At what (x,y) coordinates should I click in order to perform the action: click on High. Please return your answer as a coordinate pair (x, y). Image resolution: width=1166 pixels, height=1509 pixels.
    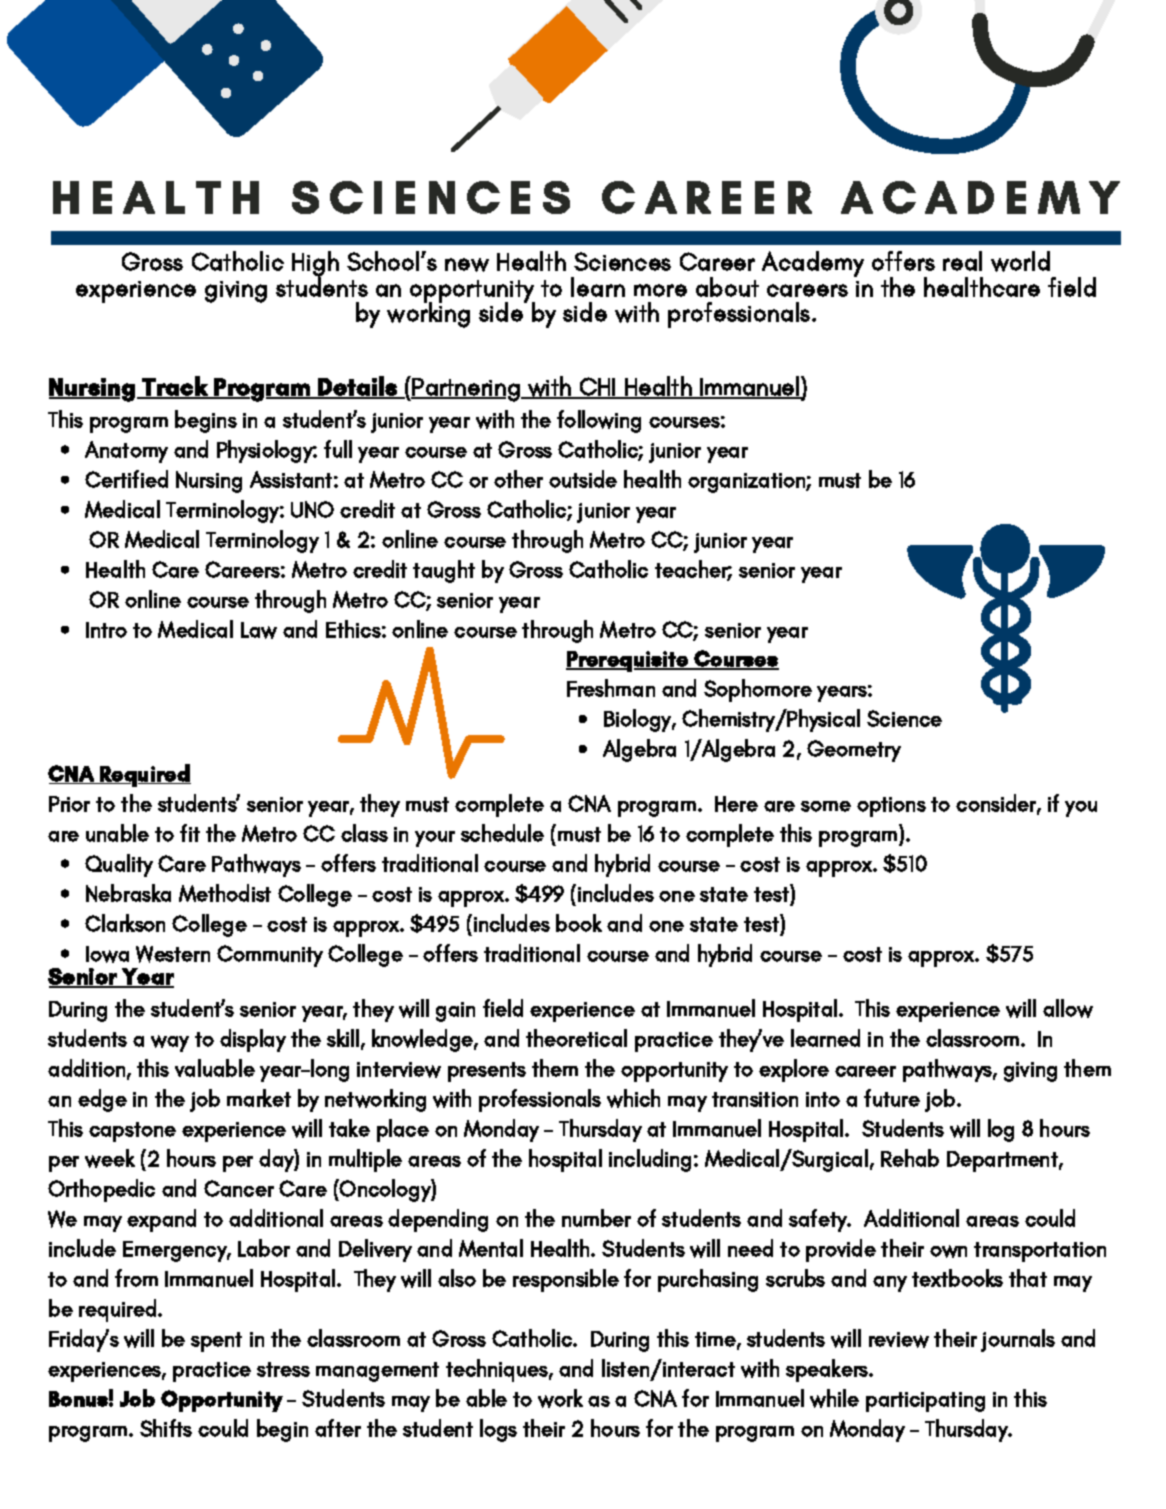
    Looking at the image, I should click on (315, 265).
